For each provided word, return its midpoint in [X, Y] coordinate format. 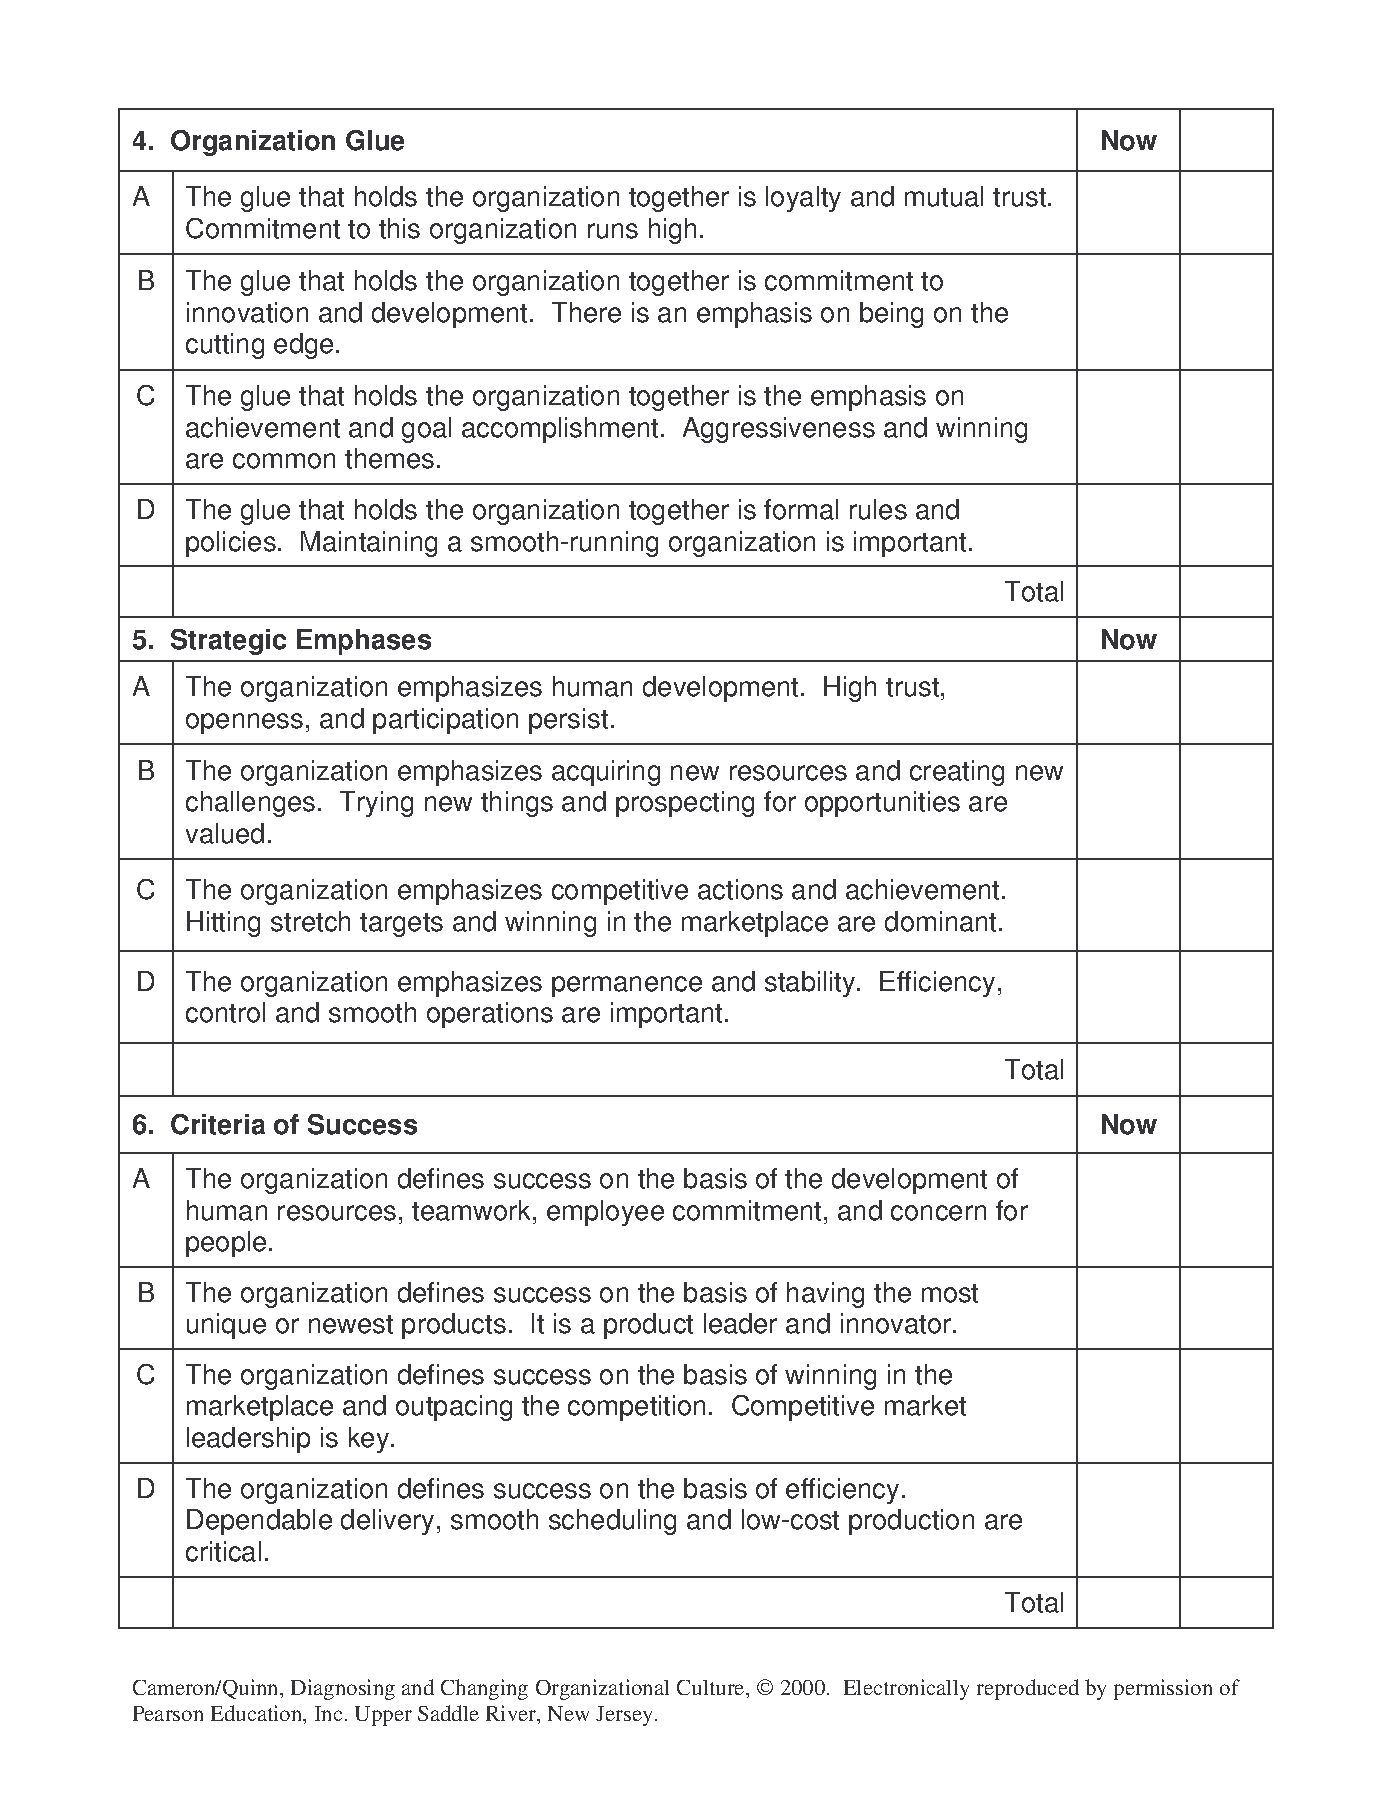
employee [605, 1213]
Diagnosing [343, 1689]
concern [938, 1213]
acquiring [606, 773]
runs [613, 231]
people [226, 1244]
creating [957, 773]
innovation [247, 312]
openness [244, 723]
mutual [944, 196]
